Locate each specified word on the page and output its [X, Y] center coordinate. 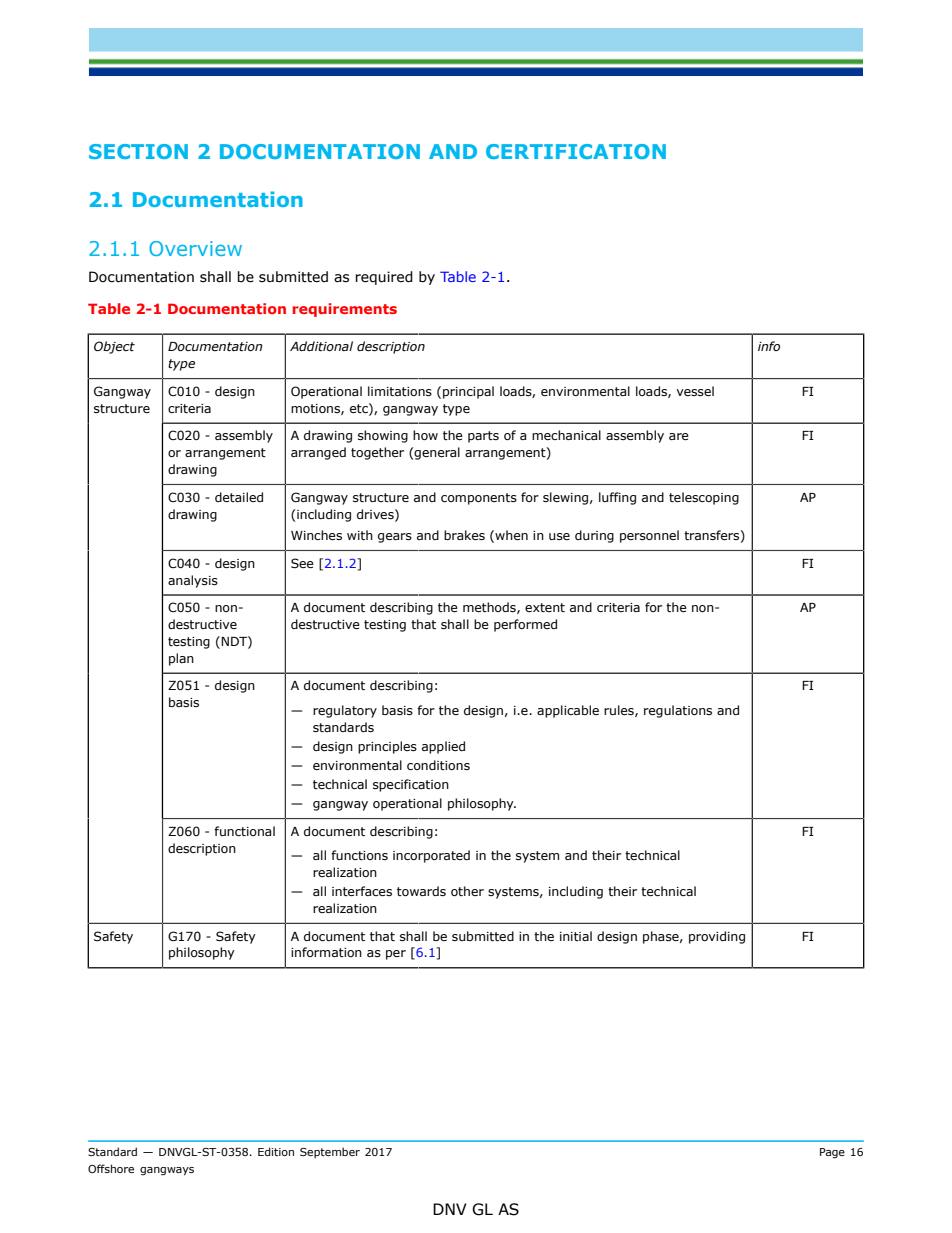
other [467, 891]
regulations [678, 711]
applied [443, 747]
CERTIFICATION [576, 151]
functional [244, 831]
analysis [193, 581]
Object [114, 347]
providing [717, 937]
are [679, 436]
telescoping [704, 498]
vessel [695, 391]
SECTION [138, 151]
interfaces [362, 891]
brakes [464, 535]
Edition [276, 1151]
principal [468, 392]
